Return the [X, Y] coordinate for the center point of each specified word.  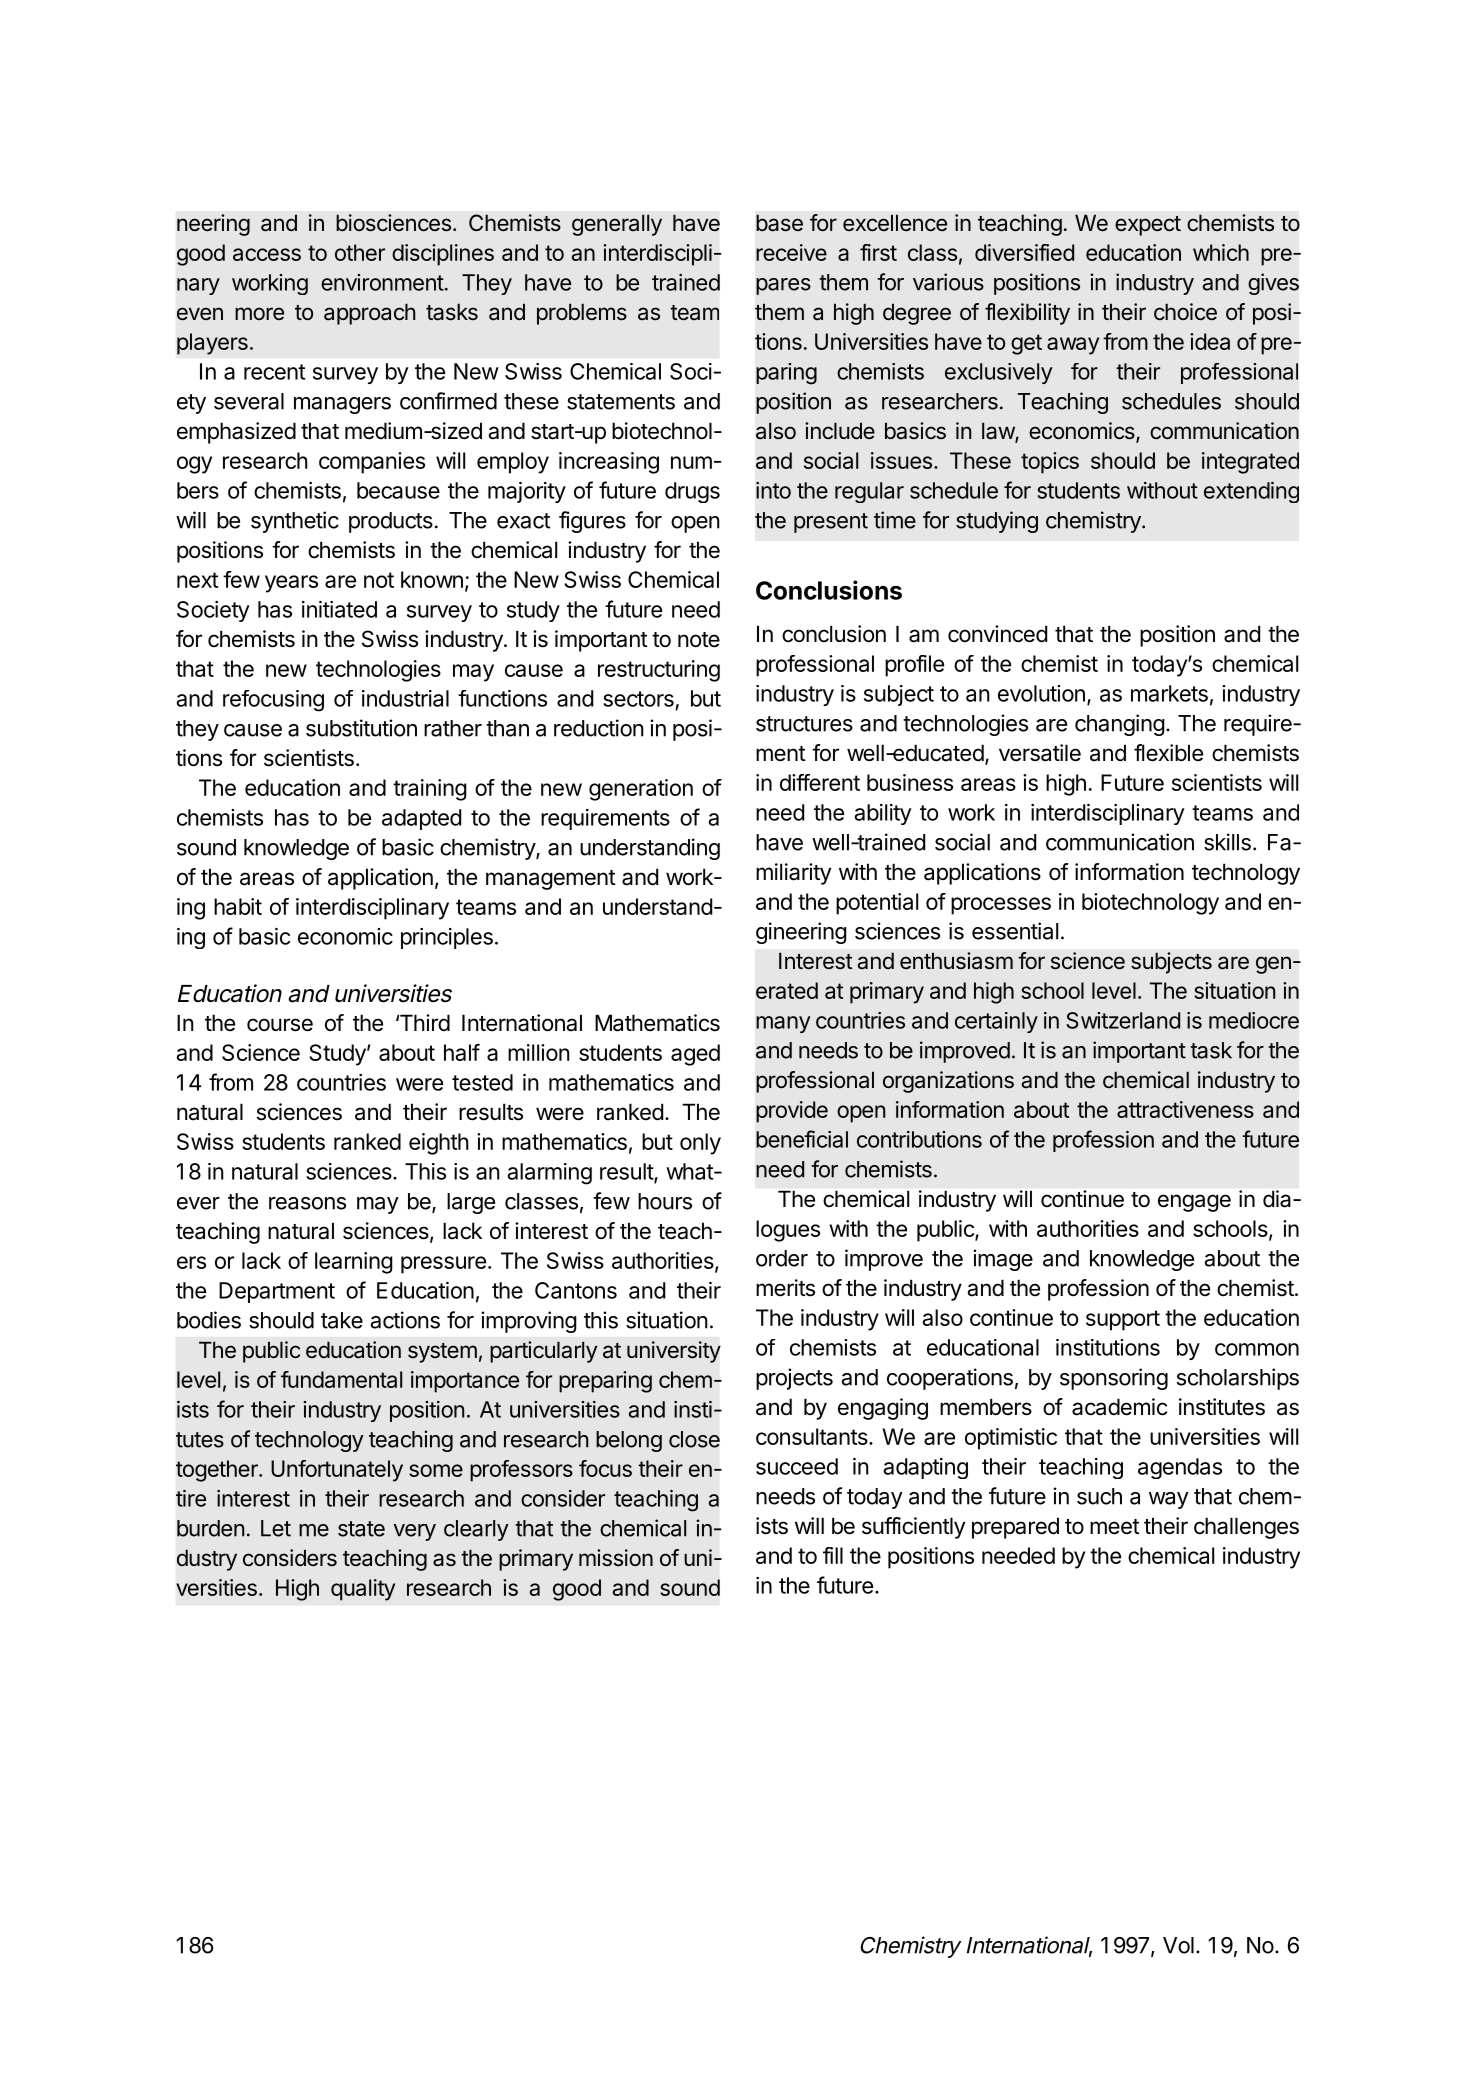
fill [833, 1555]
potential [877, 904]
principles [447, 938]
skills [1227, 842]
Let [276, 1528]
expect [1148, 226]
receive [791, 252]
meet [1115, 1527]
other [360, 252]
